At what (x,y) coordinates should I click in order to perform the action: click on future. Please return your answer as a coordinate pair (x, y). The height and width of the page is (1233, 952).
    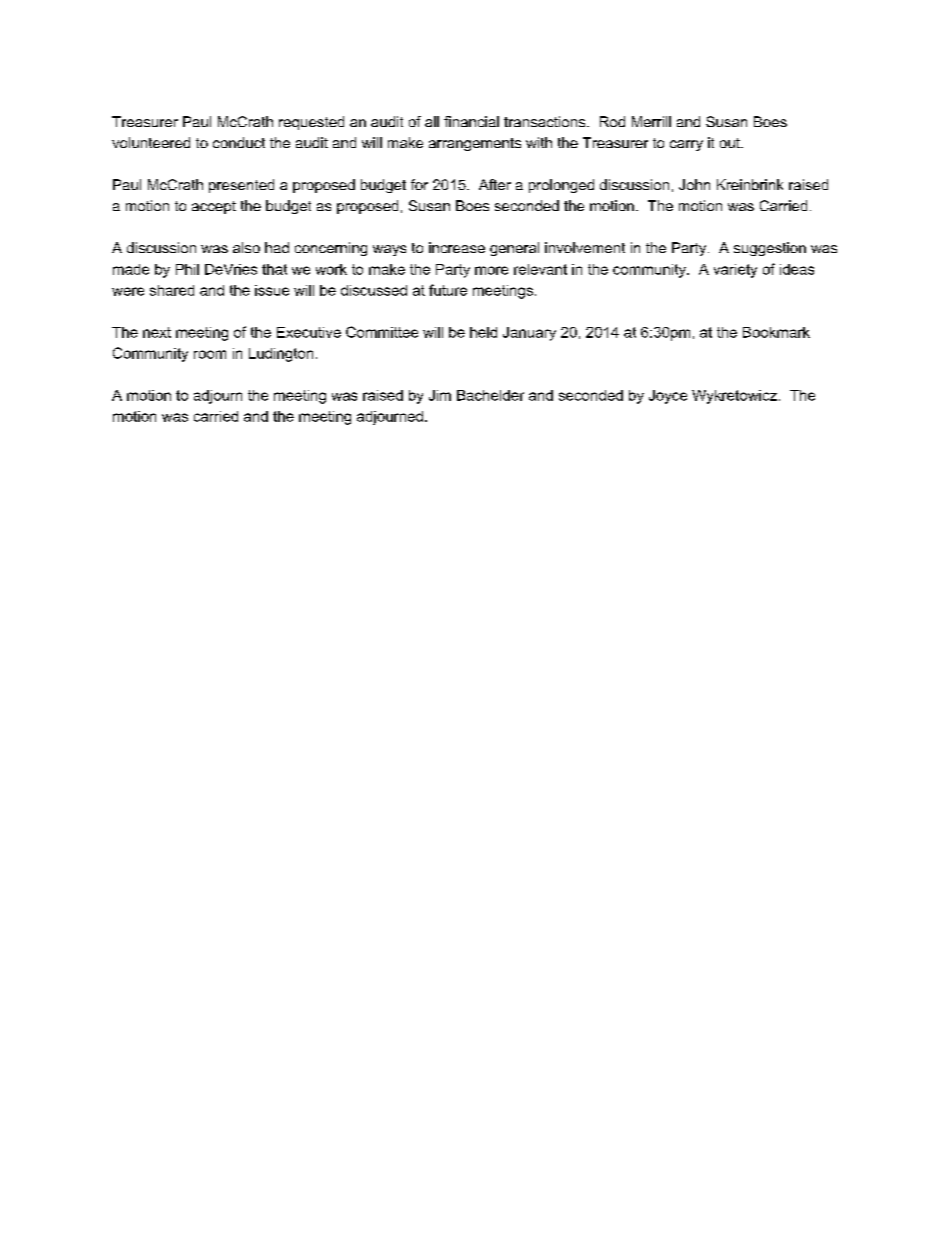
    Looking at the image, I should click on (448, 290).
